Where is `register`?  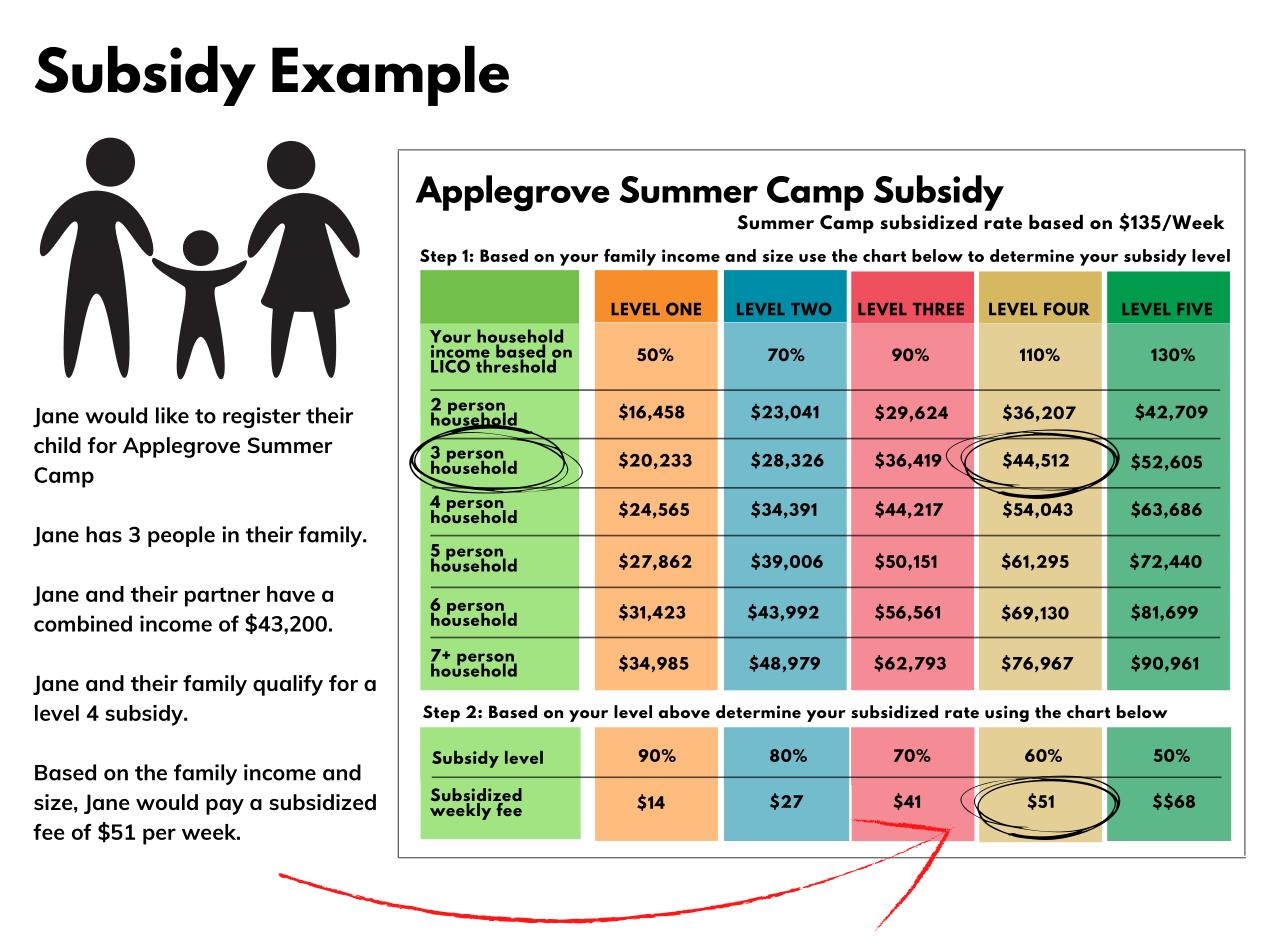 register is located at coordinates (262, 417).
